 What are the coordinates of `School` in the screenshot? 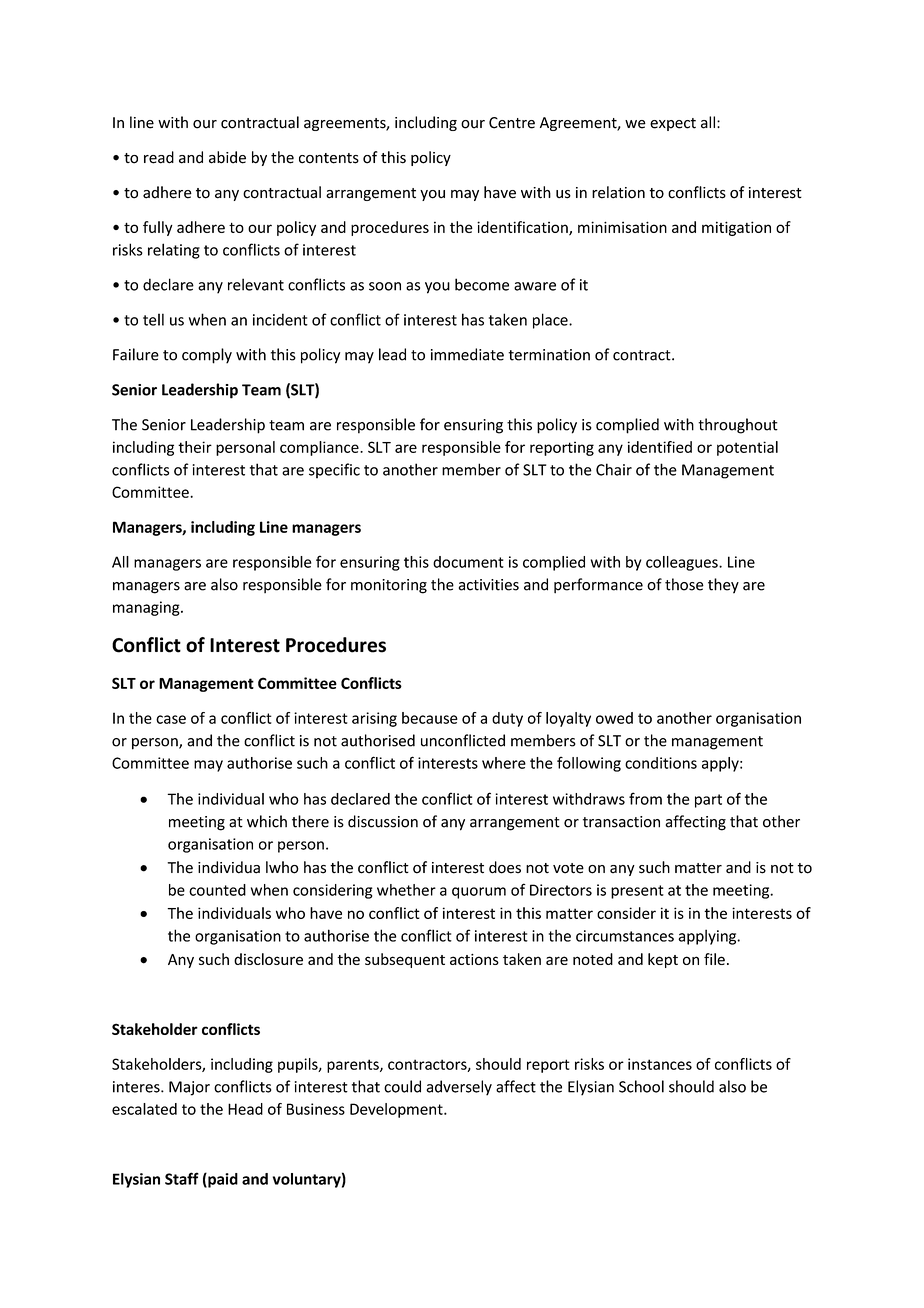 It's located at (641, 1086).
